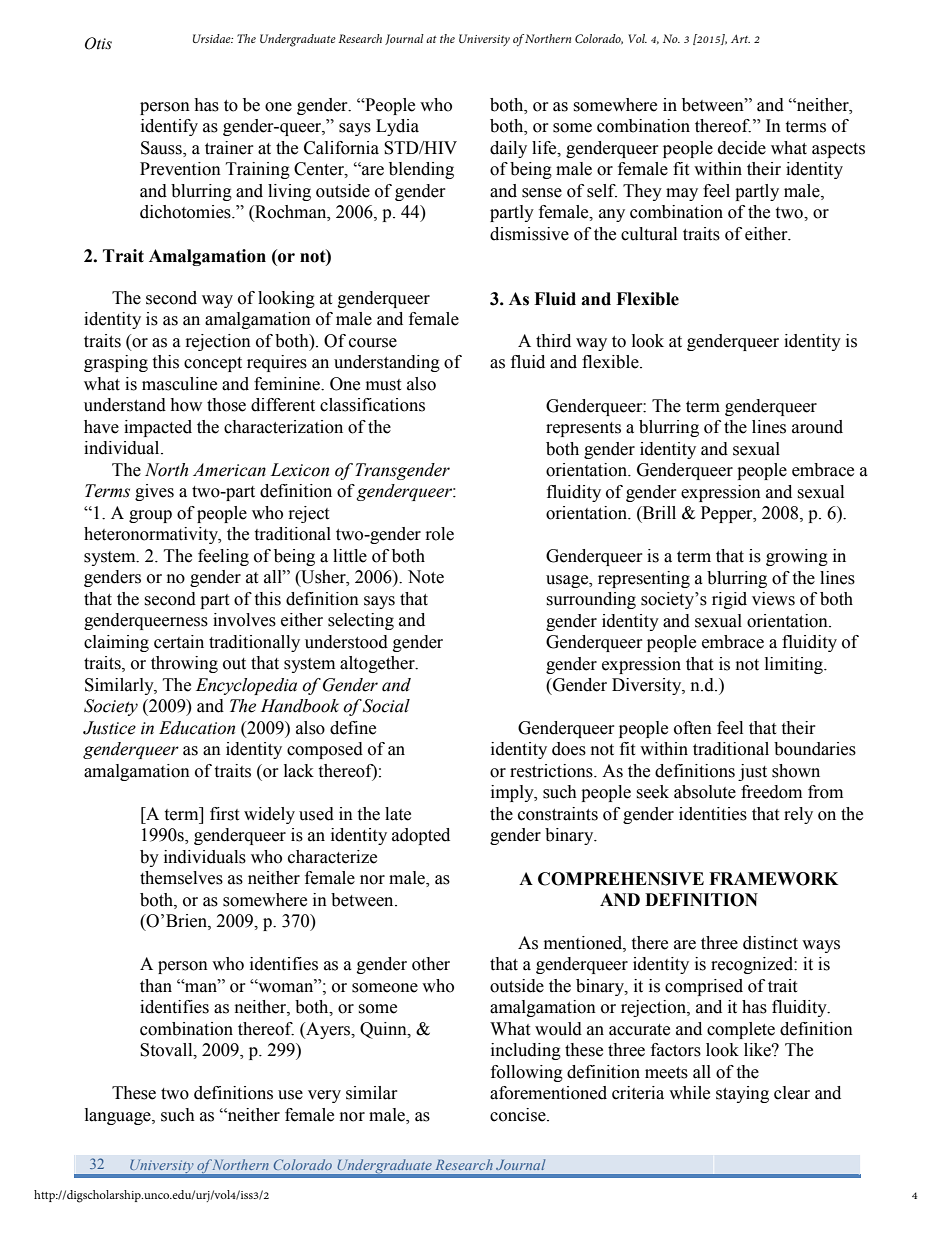 The height and width of the image is (1233, 952). I want to click on following, so click(527, 1073).
